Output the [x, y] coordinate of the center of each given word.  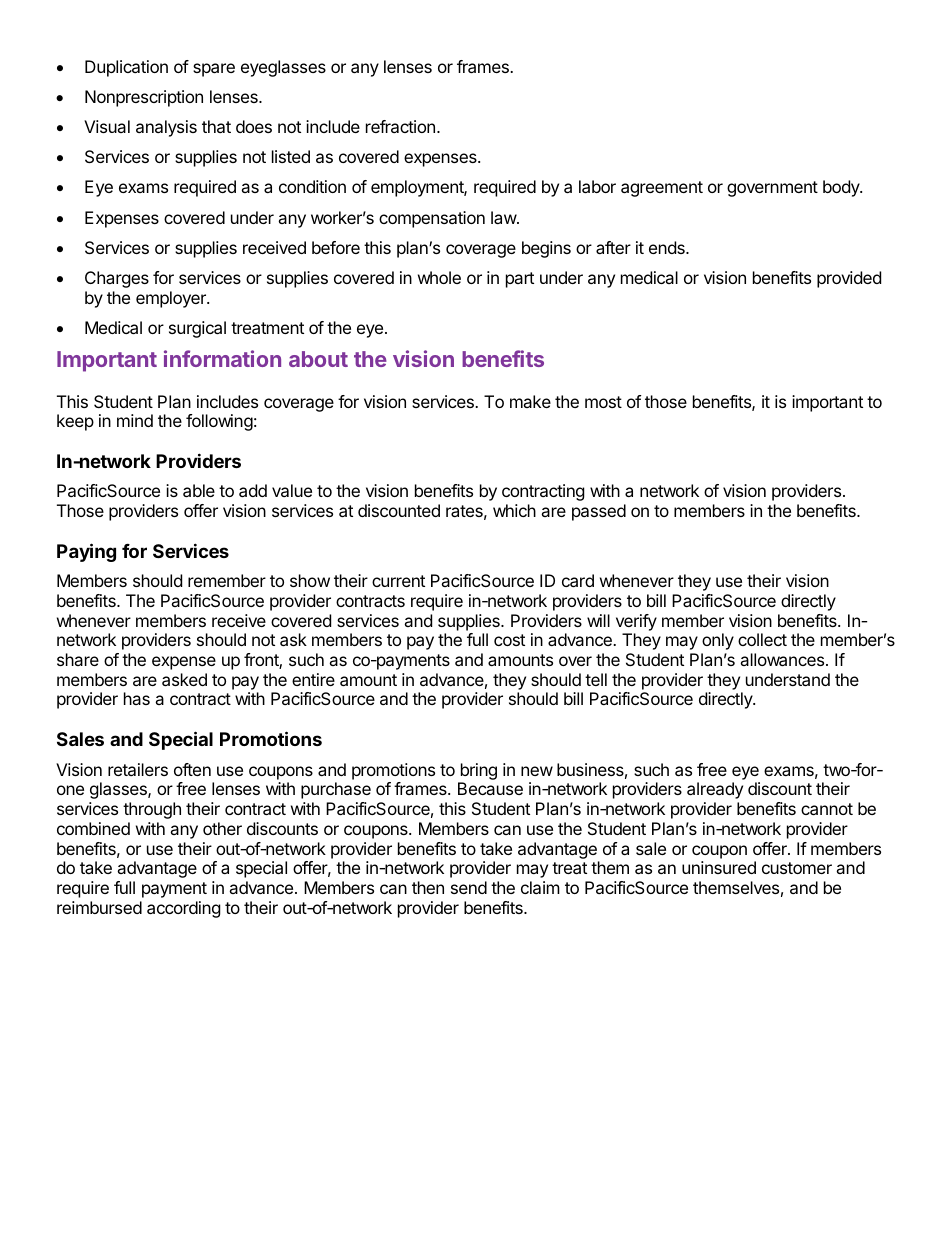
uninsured [719, 867]
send [469, 887]
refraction [400, 126]
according [184, 909]
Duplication [126, 68]
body [842, 188]
